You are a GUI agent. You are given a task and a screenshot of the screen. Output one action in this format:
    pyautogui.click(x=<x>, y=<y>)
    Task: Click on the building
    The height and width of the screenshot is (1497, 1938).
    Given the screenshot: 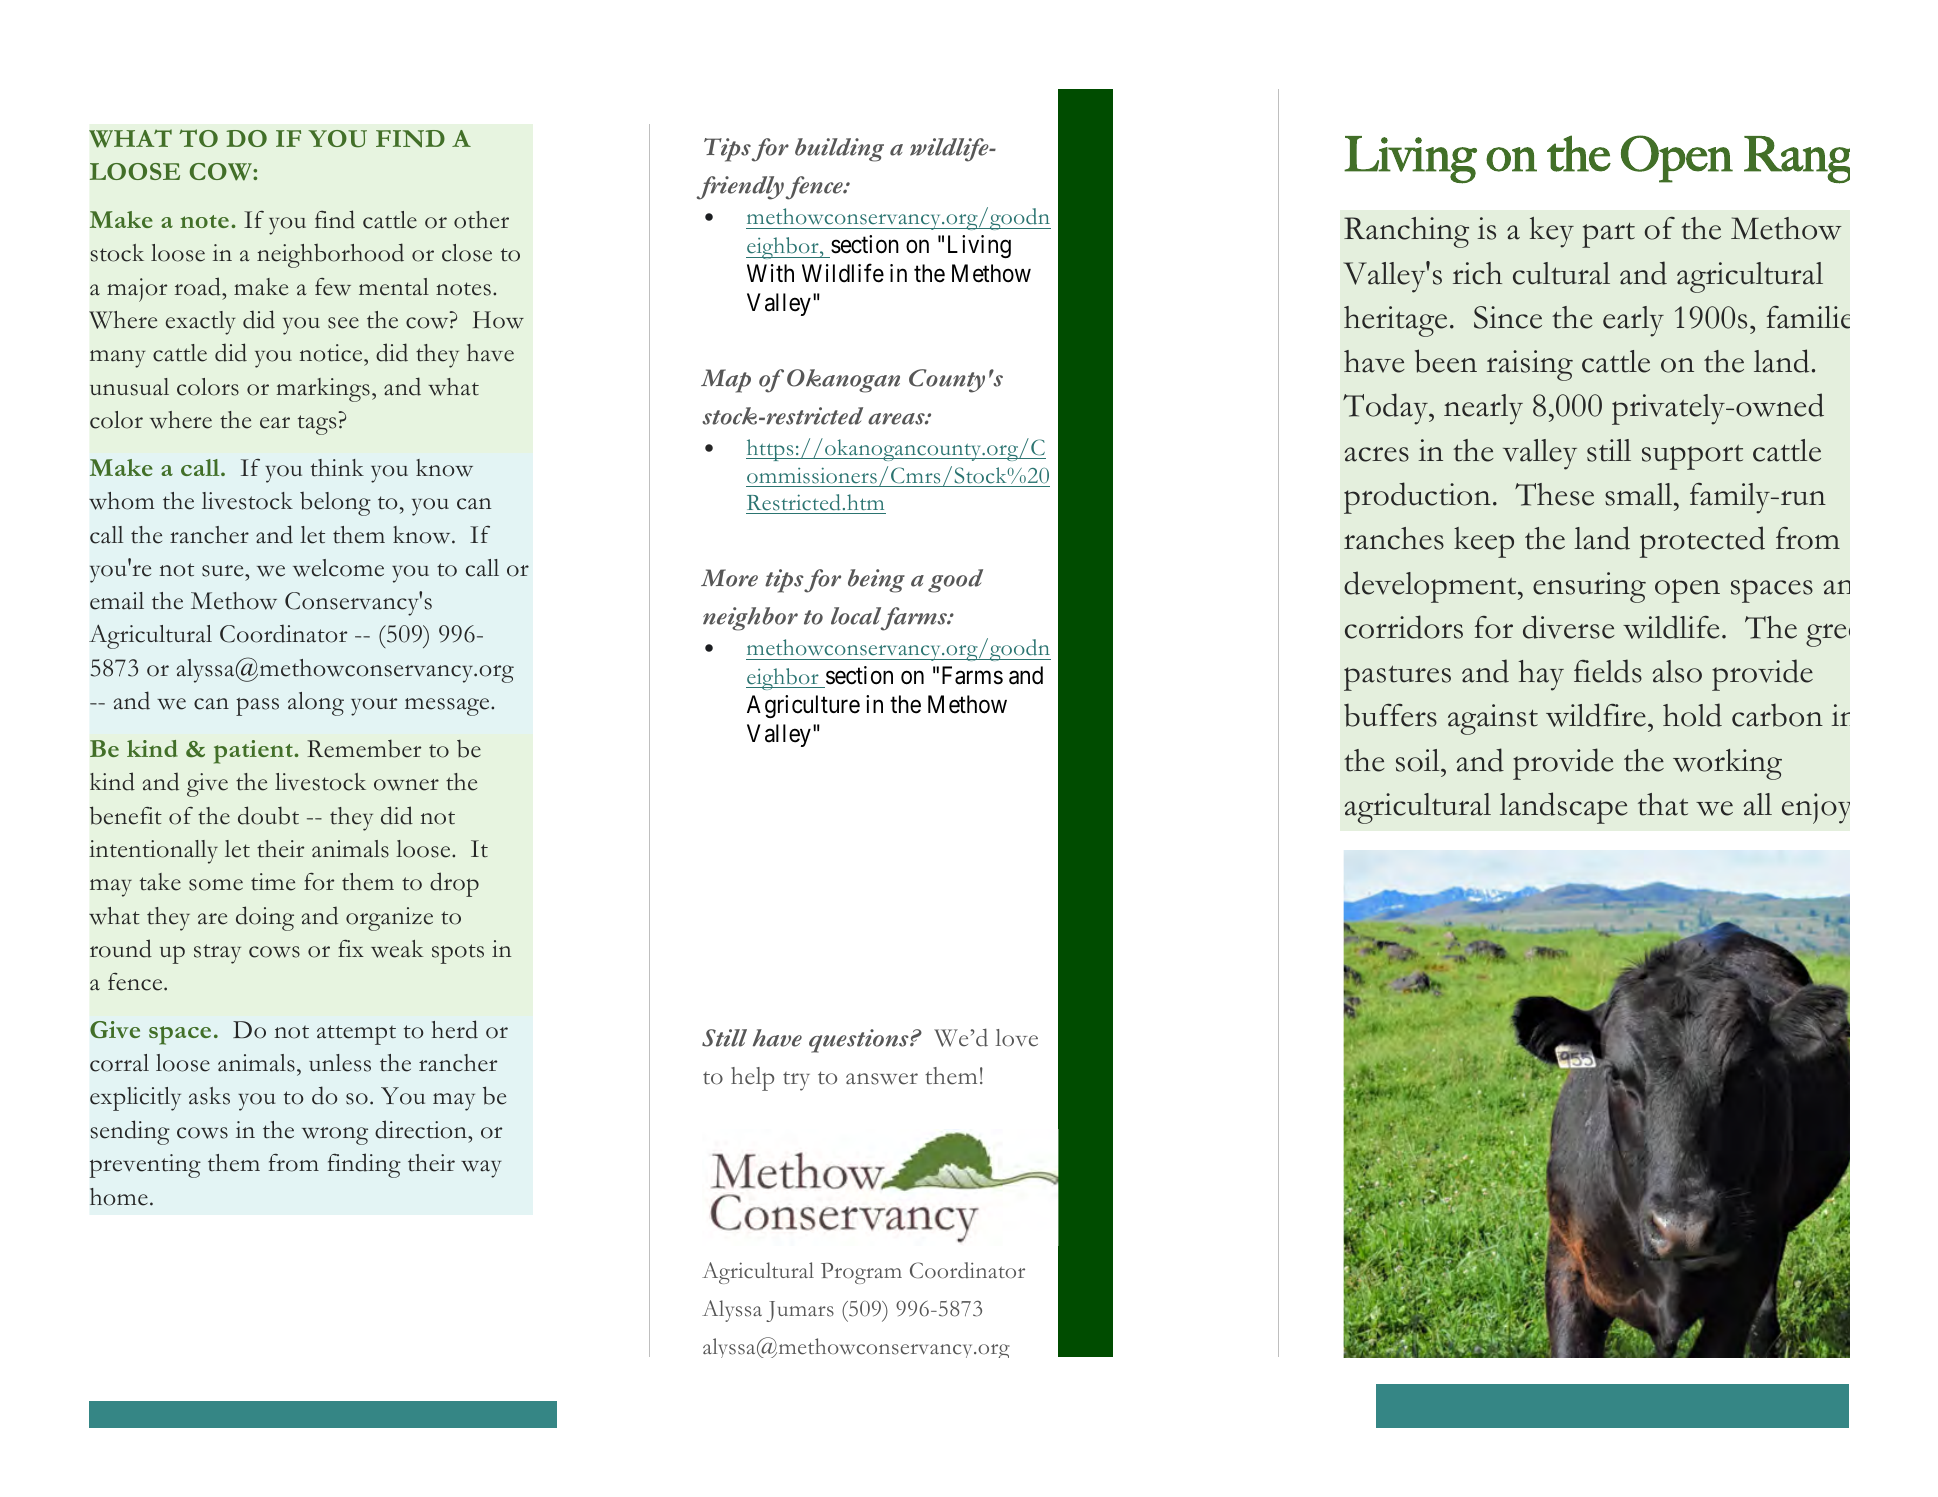 What is the action you would take?
    pyautogui.click(x=839, y=150)
